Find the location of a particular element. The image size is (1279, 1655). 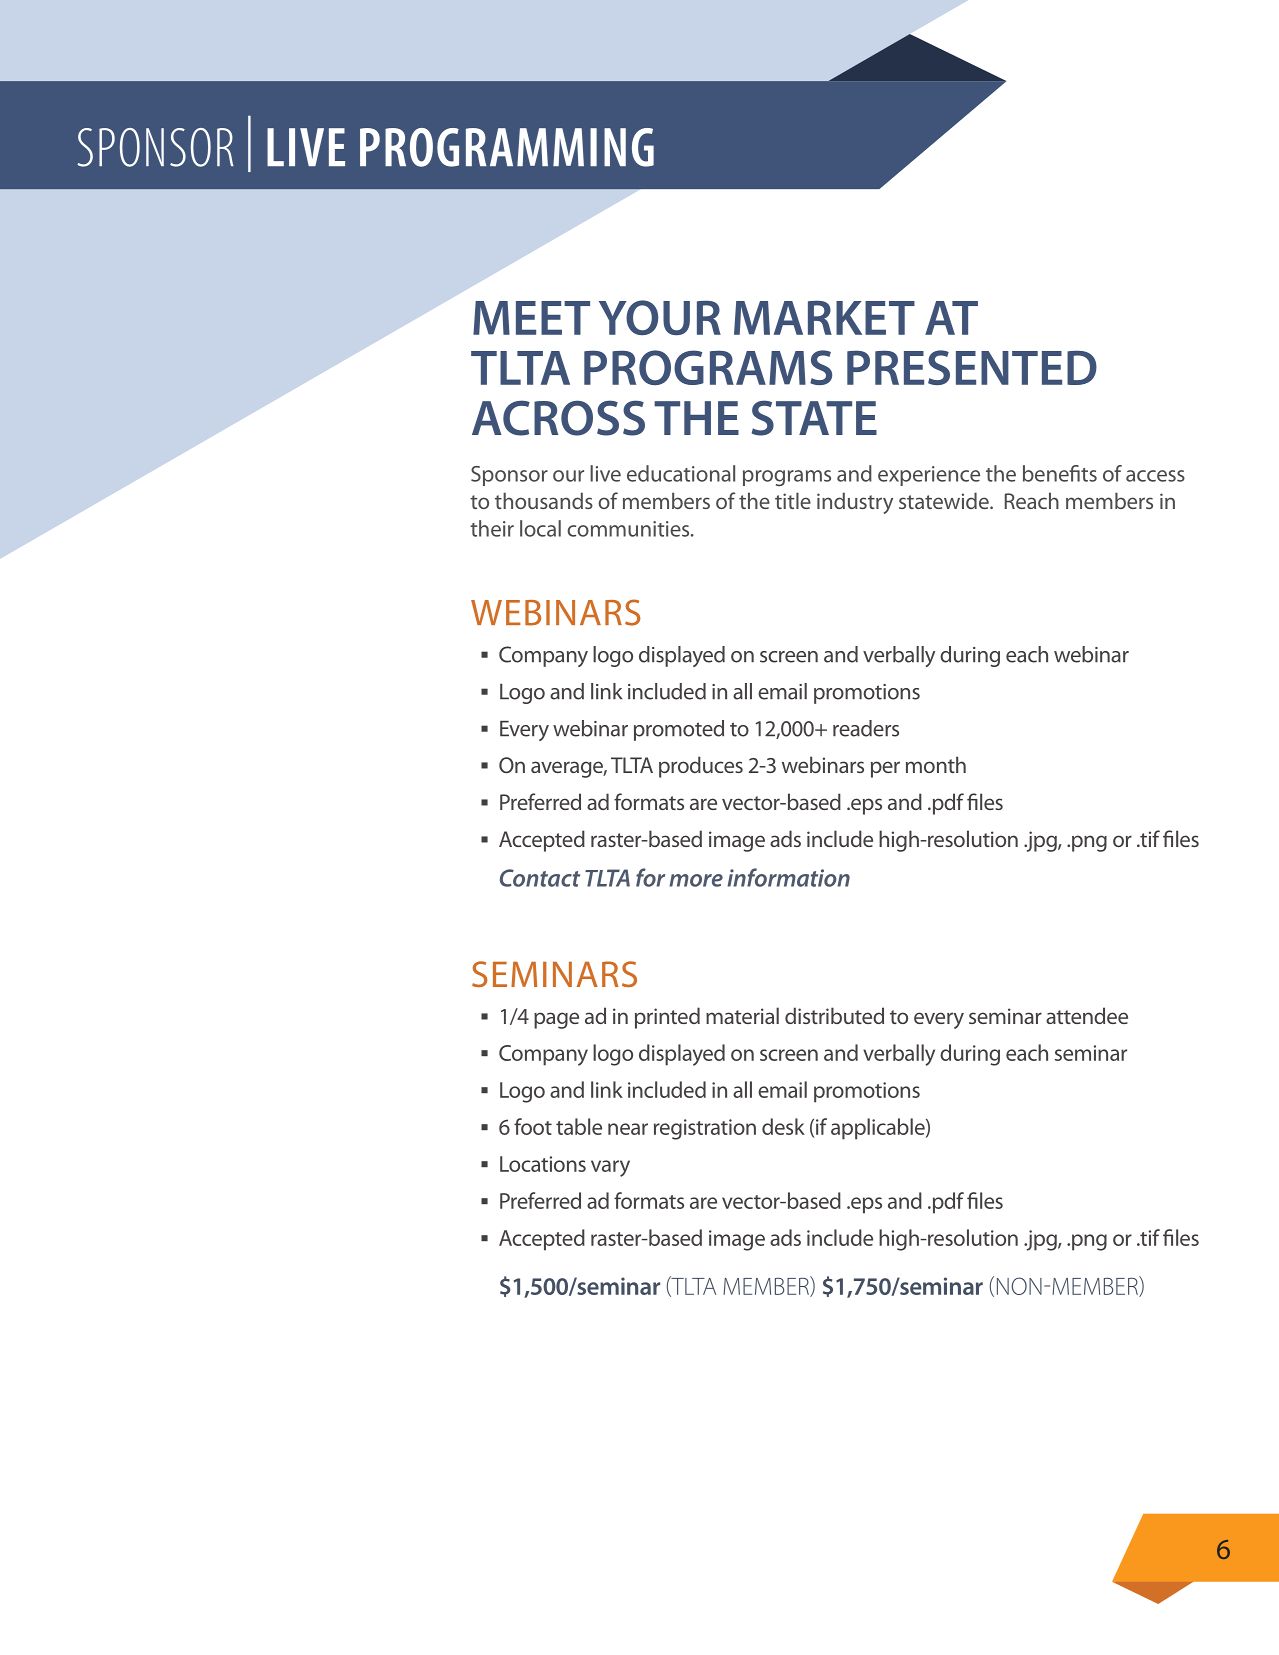

PRESENTED is located at coordinates (972, 367).
